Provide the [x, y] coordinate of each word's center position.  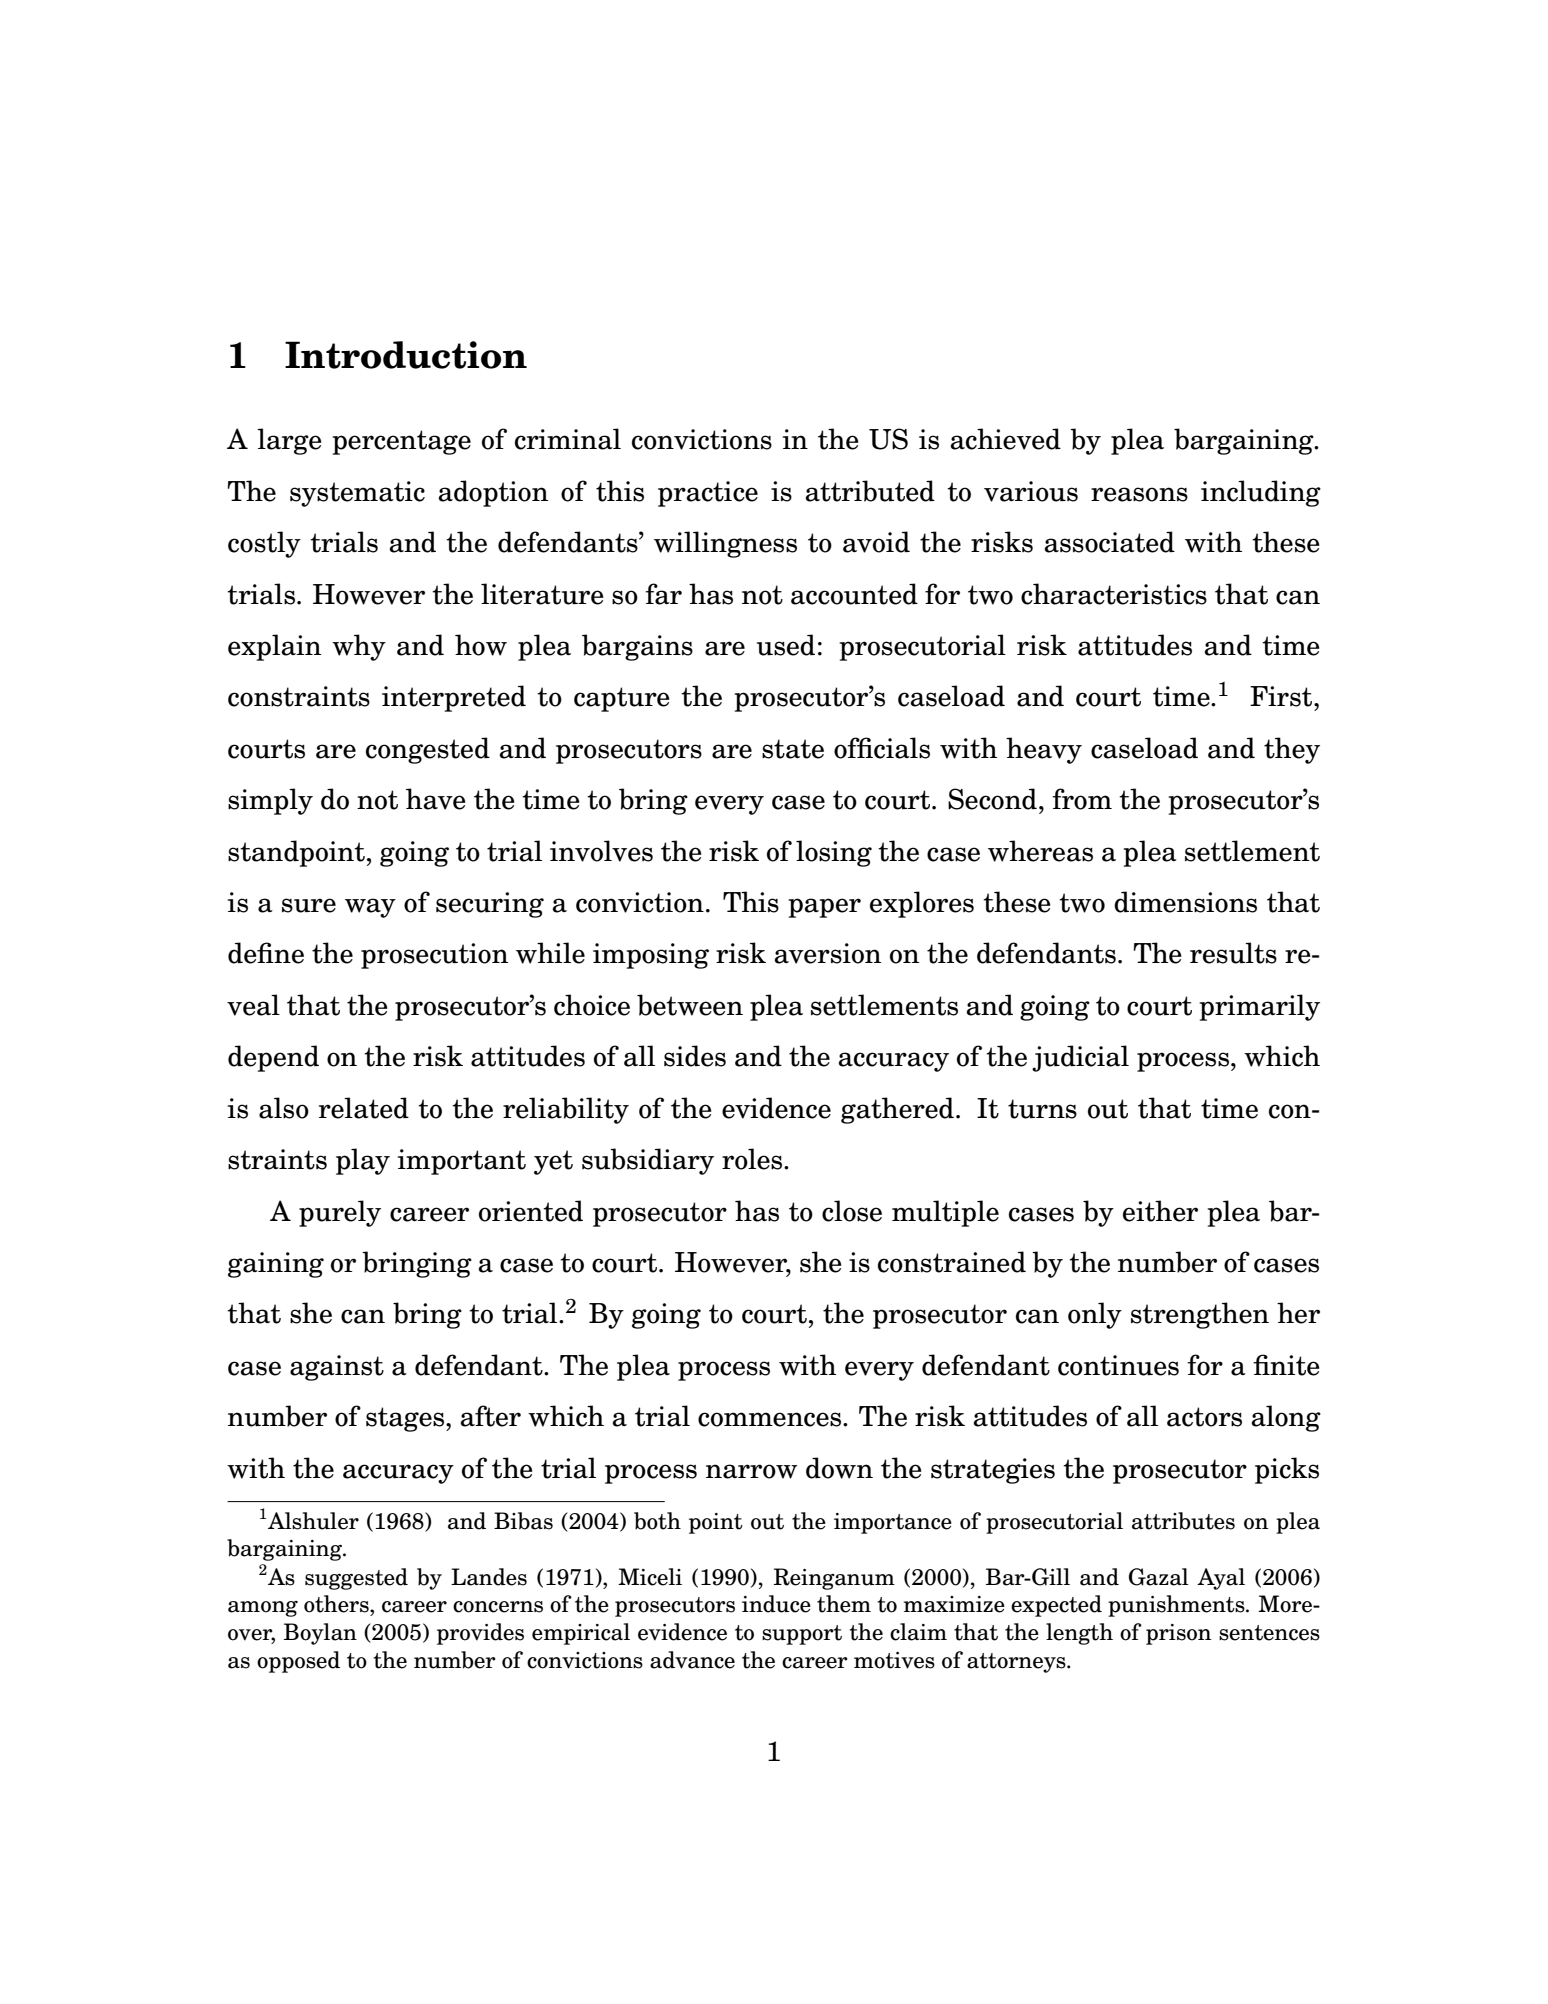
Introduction [406, 355]
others [337, 1604]
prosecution [434, 956]
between [690, 1005]
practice [708, 494]
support [802, 1635]
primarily [1259, 1007]
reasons [1139, 494]
